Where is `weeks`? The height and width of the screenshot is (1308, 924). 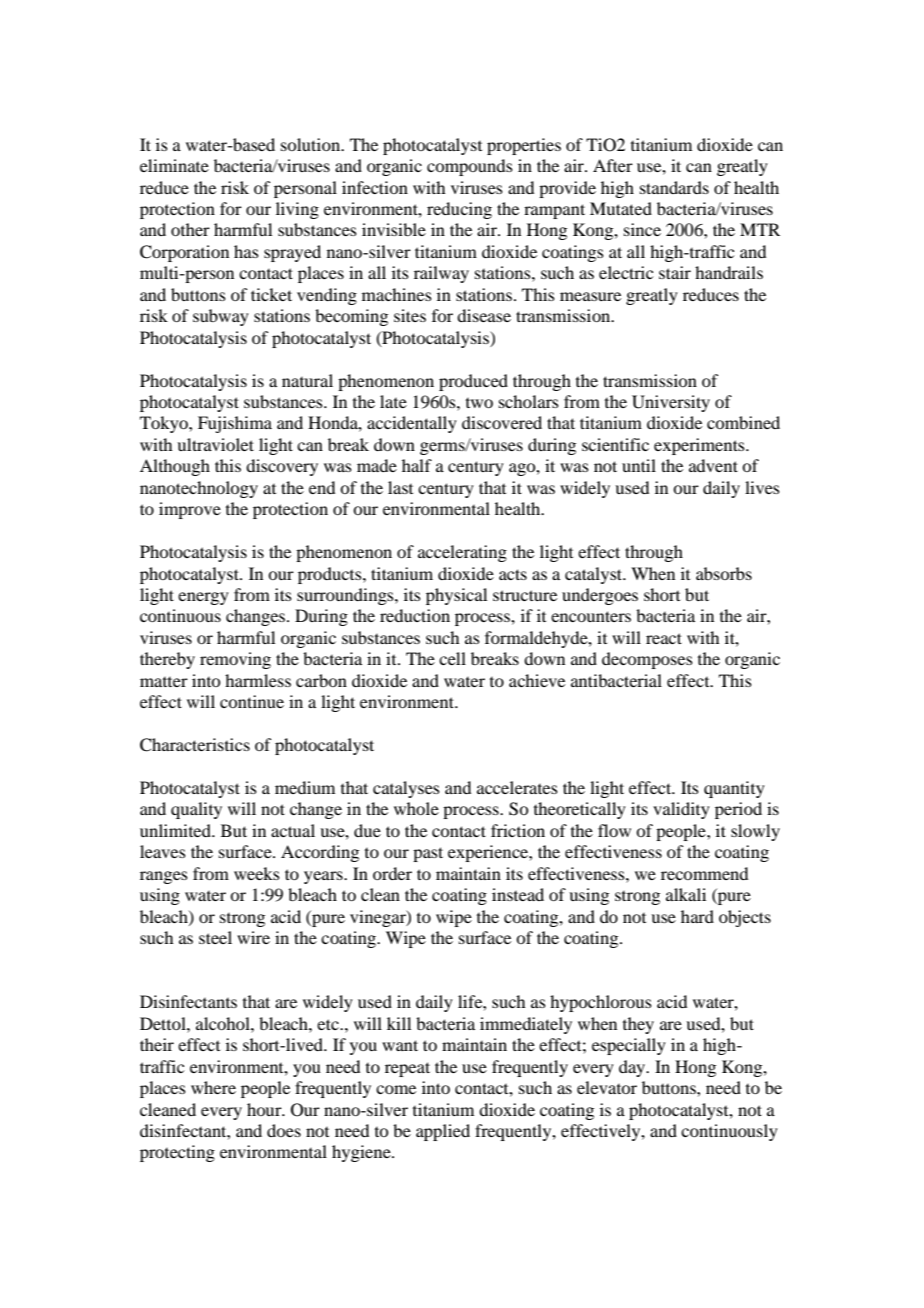 weeks is located at coordinates (257, 873).
